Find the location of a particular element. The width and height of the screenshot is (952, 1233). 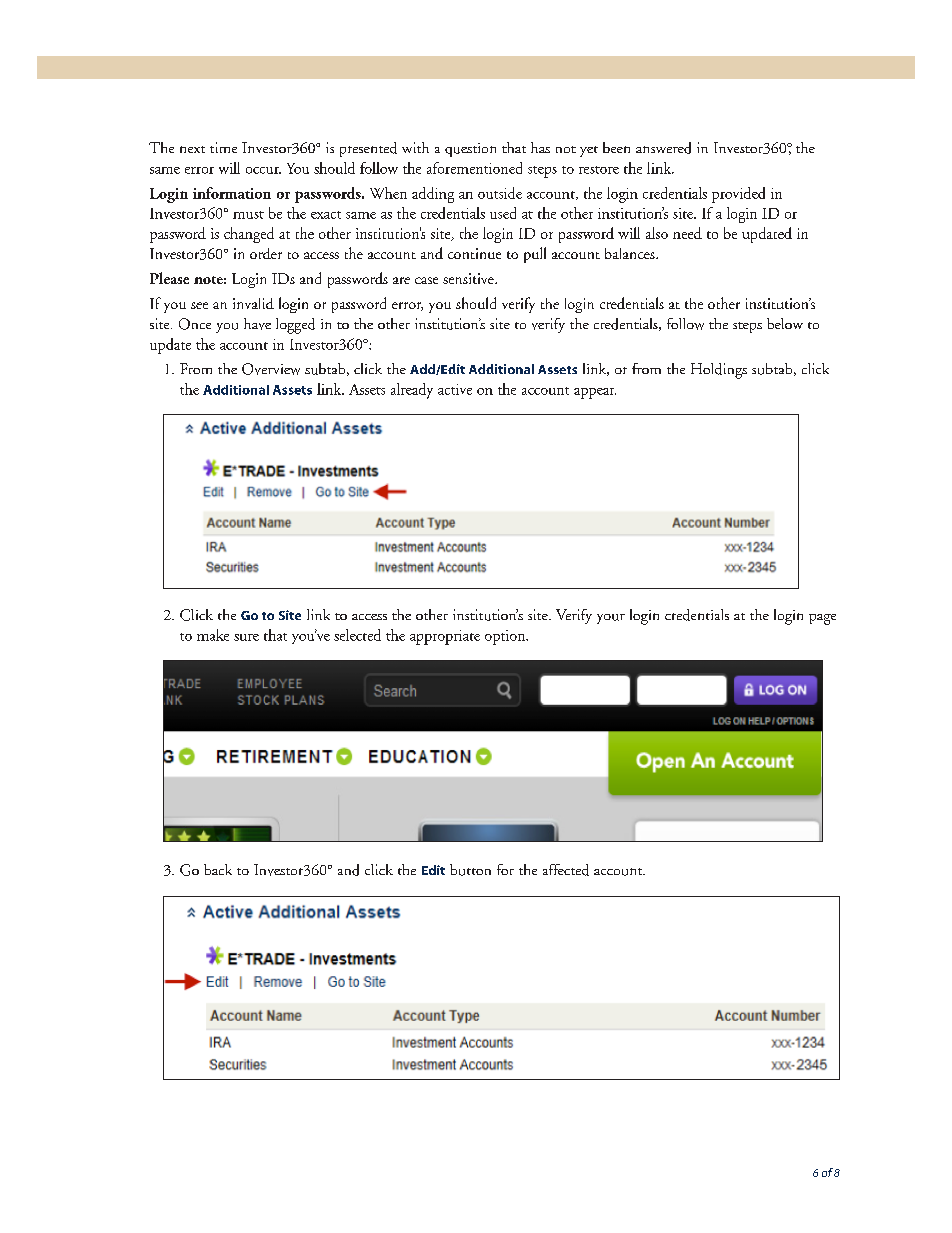

active is located at coordinates (455, 389).
